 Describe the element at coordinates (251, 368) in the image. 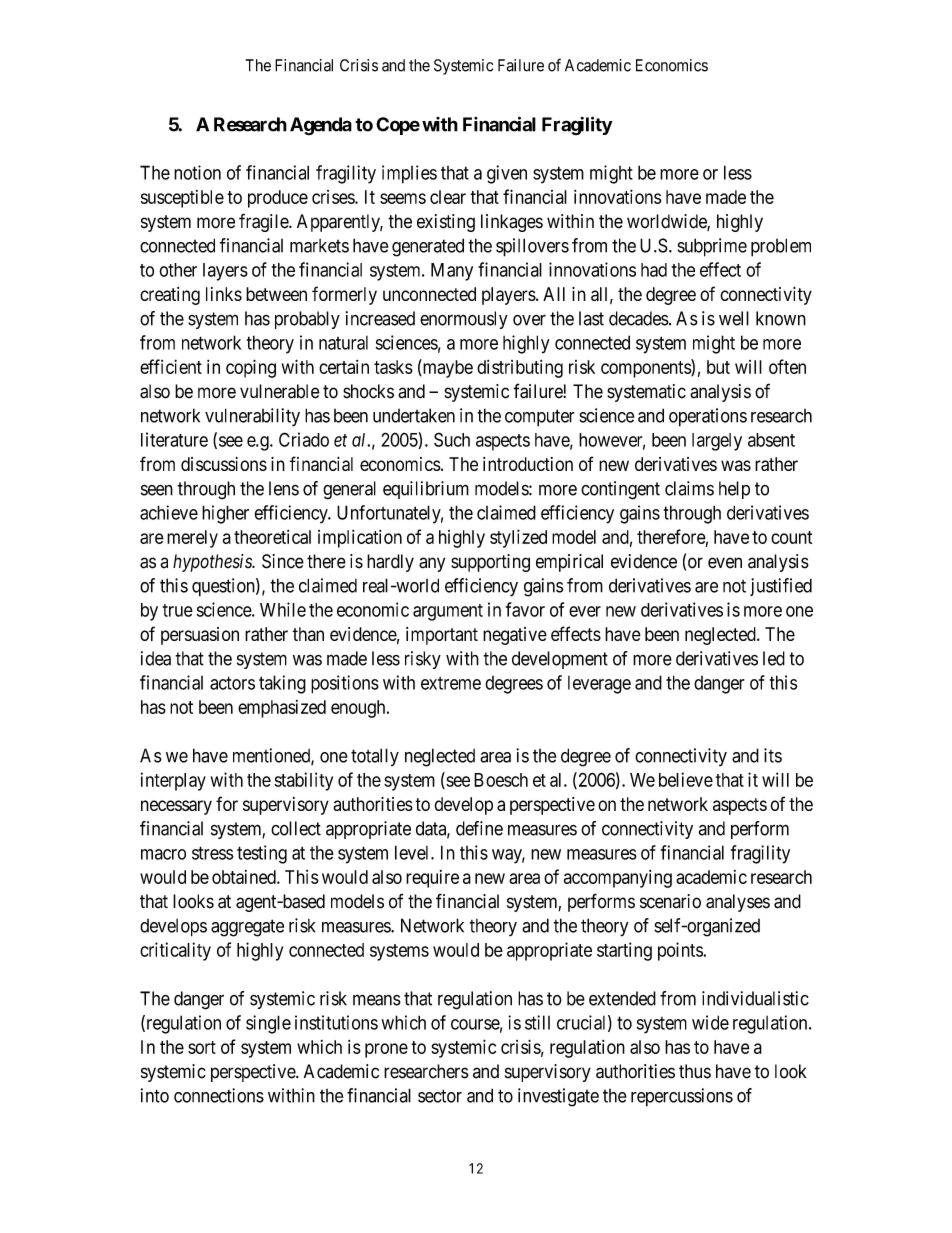

I see `coping` at that location.
